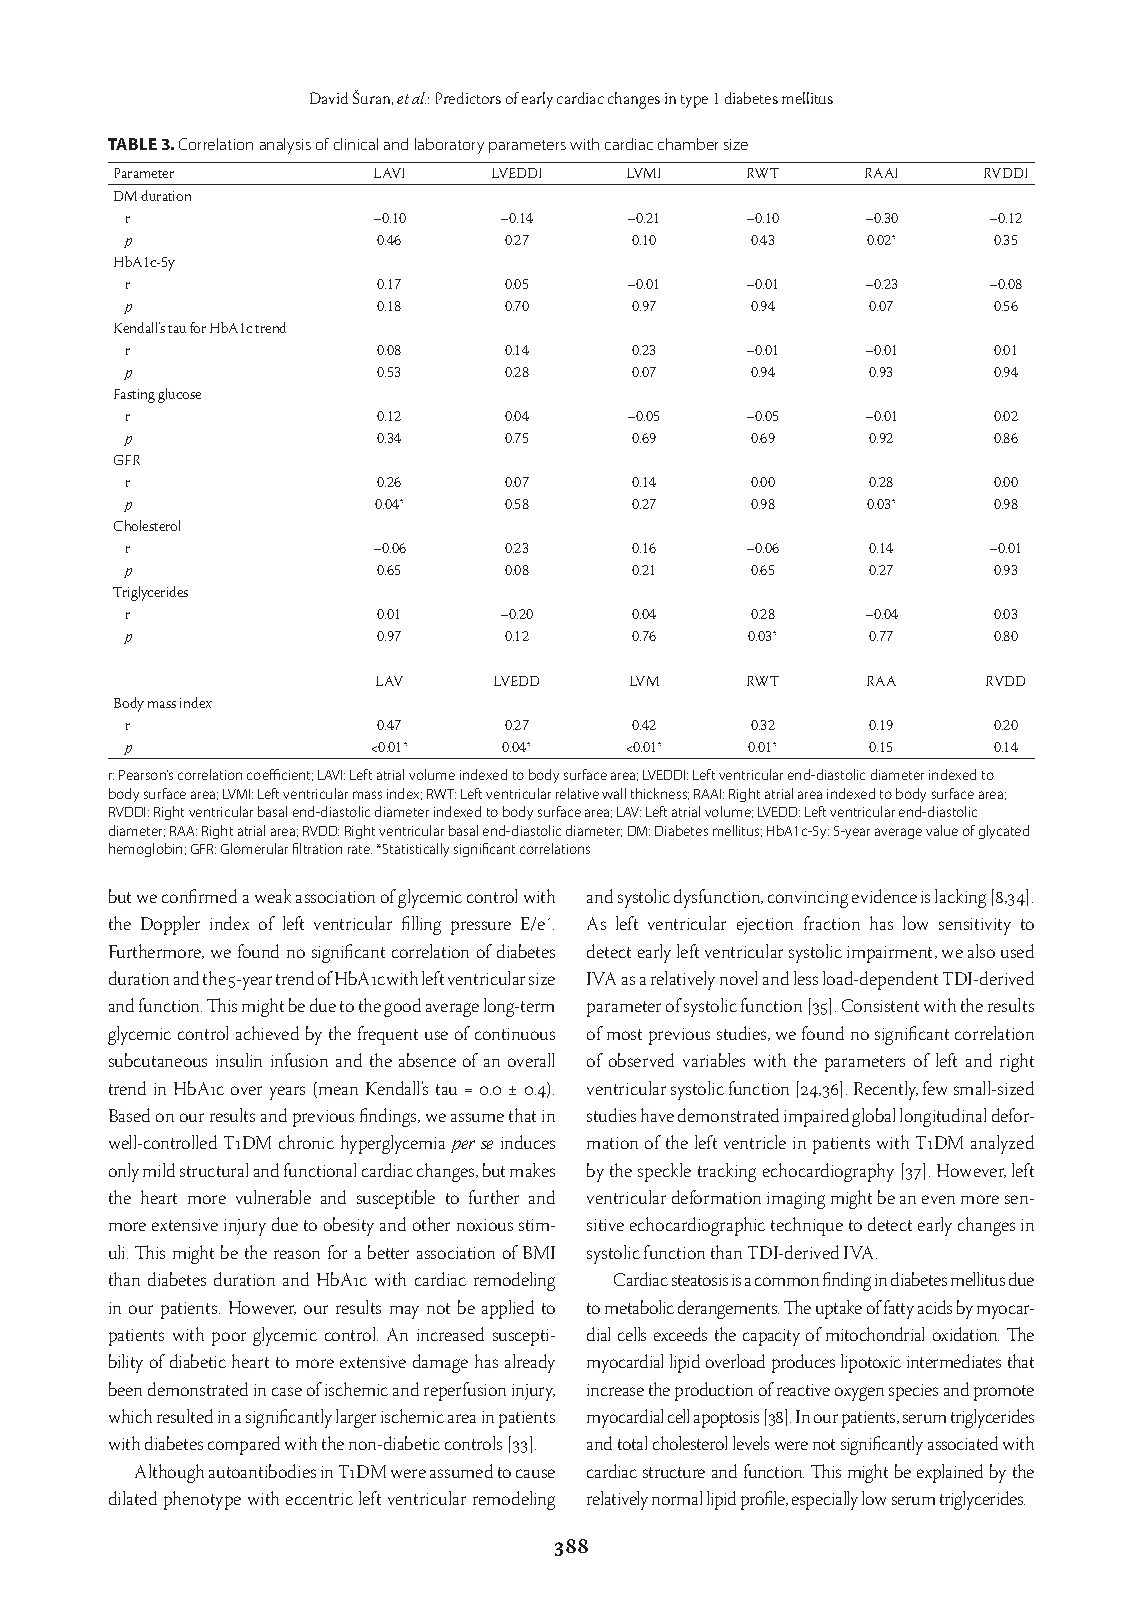 The width and height of the screenshot is (1143, 1616). Describe the element at coordinates (528, 1142) in the screenshot. I see `induces` at that location.
